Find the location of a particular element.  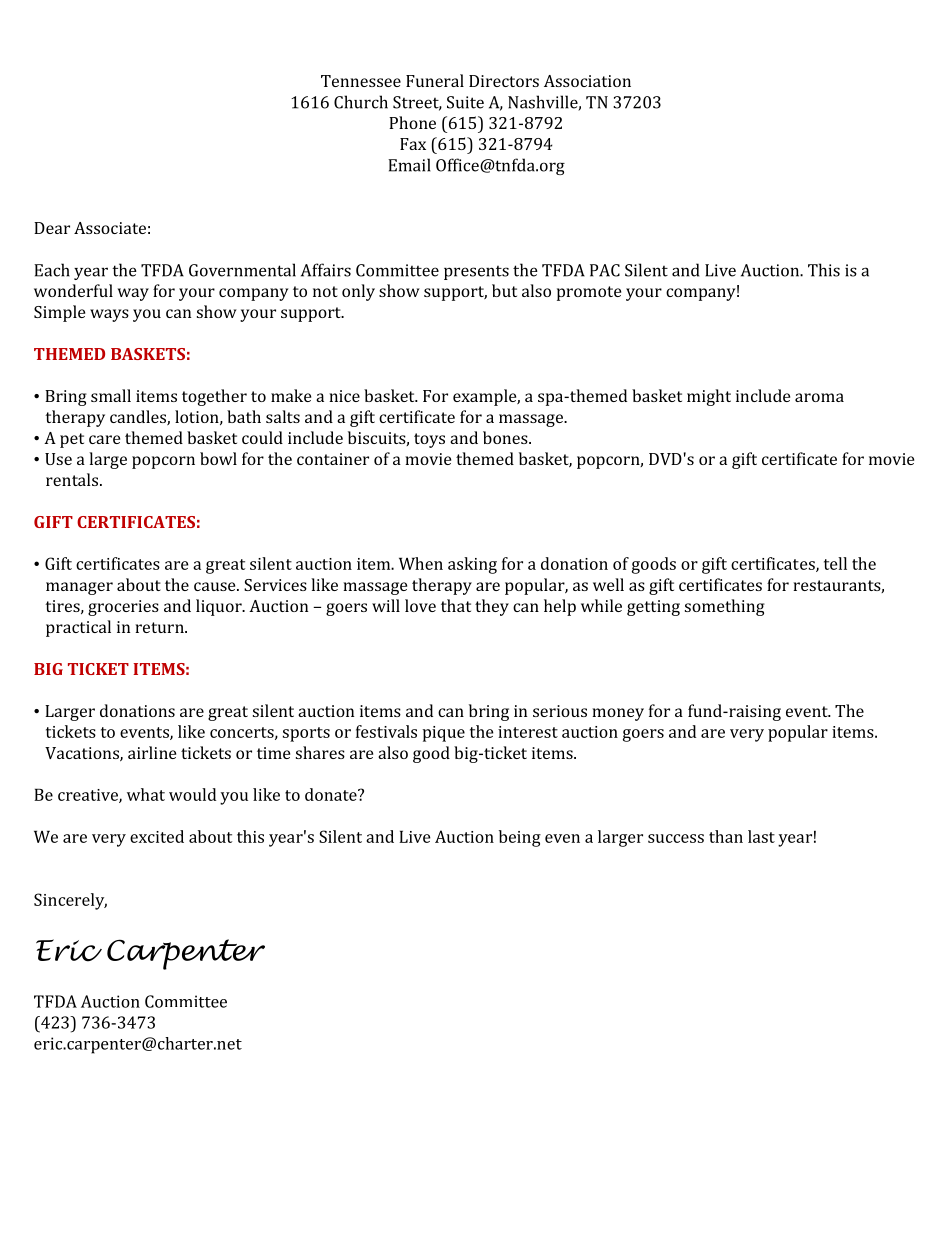

presents is located at coordinates (476, 273).
